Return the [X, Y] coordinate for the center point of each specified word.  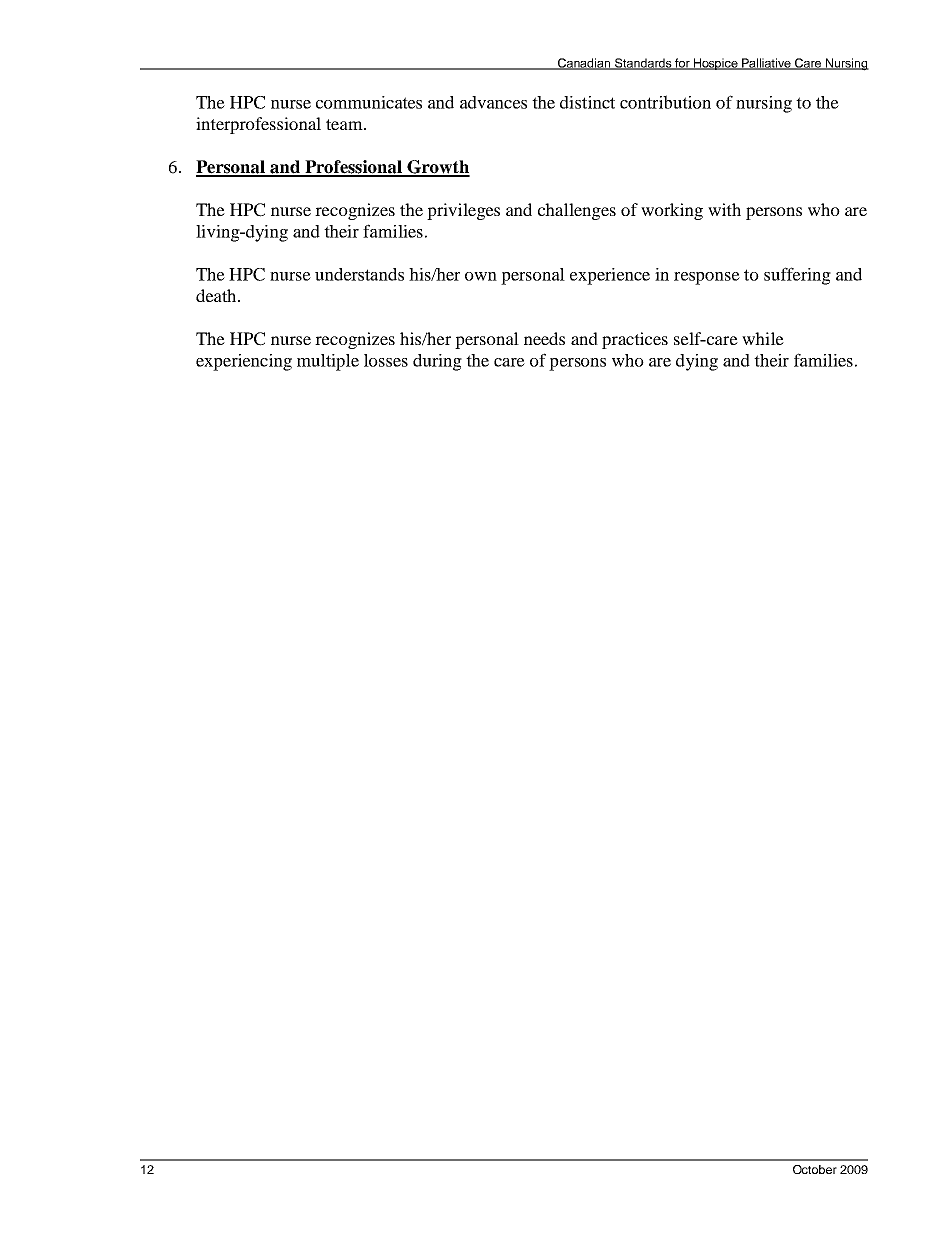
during [437, 362]
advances [493, 102]
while [763, 338]
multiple [328, 362]
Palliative [766, 64]
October [815, 1169]
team [345, 124]
